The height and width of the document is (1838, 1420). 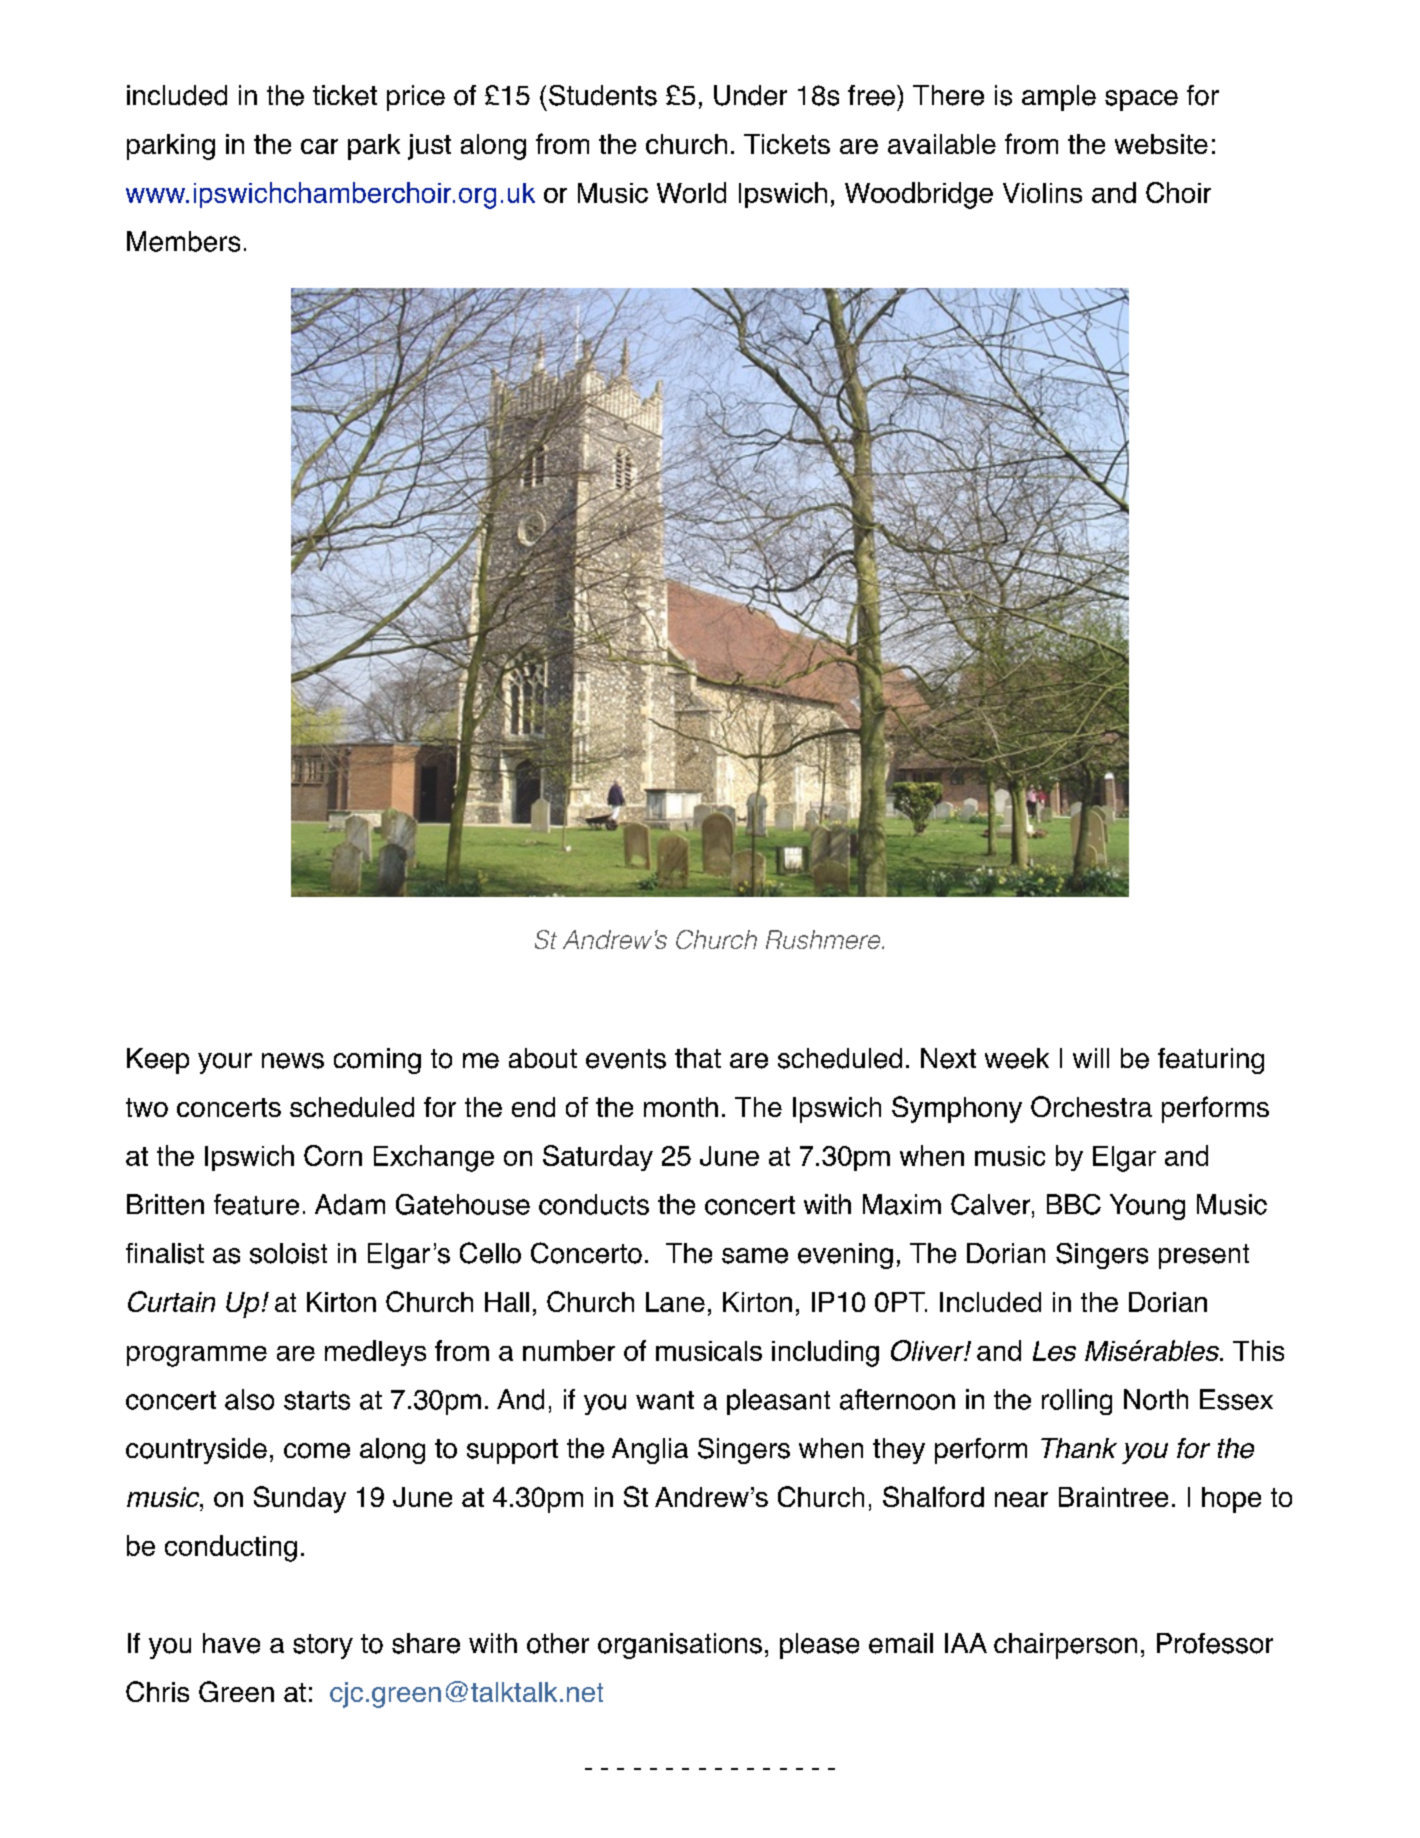 I want to click on story, so click(x=323, y=1646).
